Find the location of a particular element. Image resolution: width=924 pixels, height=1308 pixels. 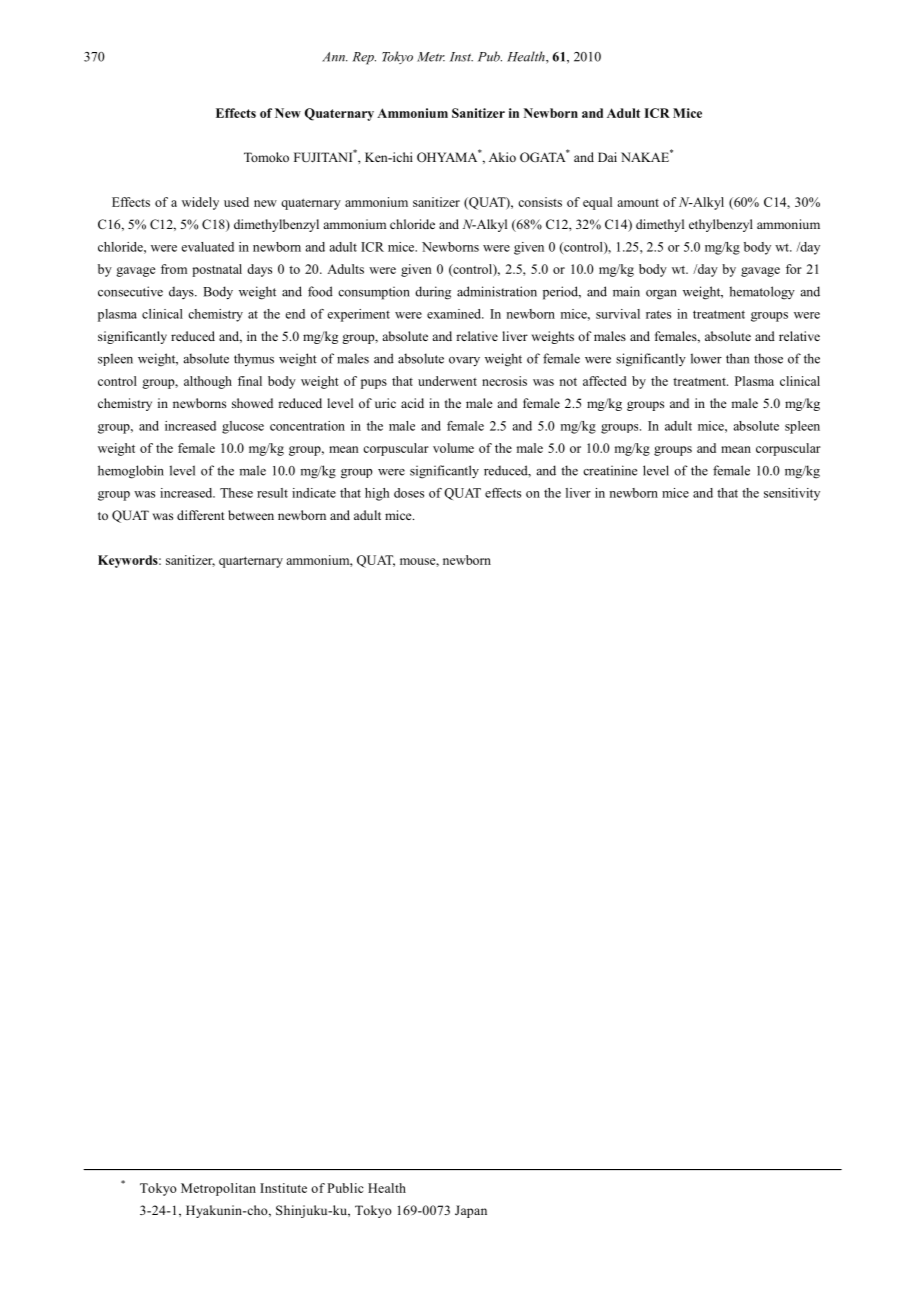

Rep is located at coordinates (364, 58).
